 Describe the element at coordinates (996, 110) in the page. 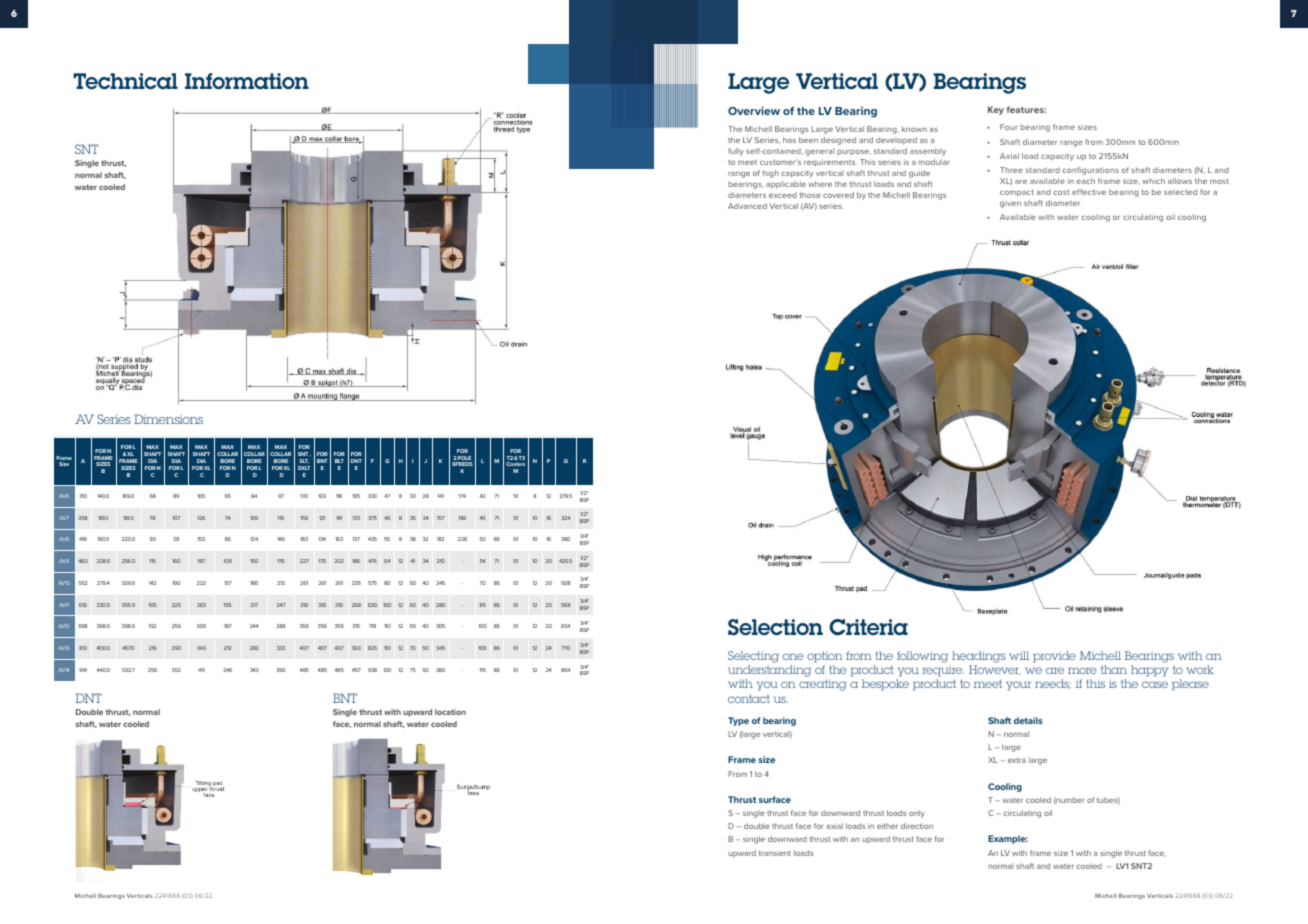

I see `Key` at that location.
